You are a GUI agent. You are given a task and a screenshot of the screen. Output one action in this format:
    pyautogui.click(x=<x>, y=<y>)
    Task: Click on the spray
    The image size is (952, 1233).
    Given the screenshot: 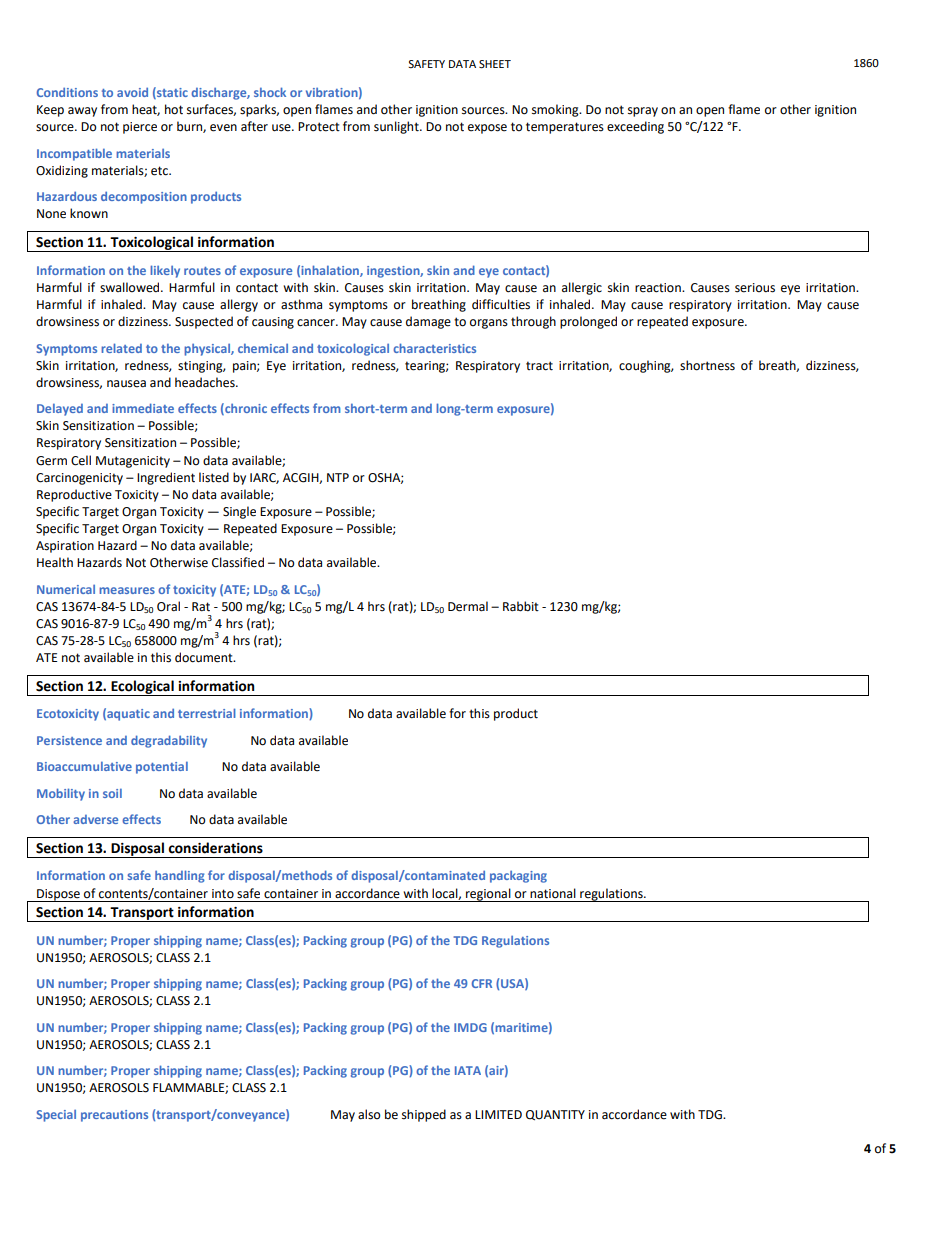 What is the action you would take?
    pyautogui.click(x=643, y=112)
